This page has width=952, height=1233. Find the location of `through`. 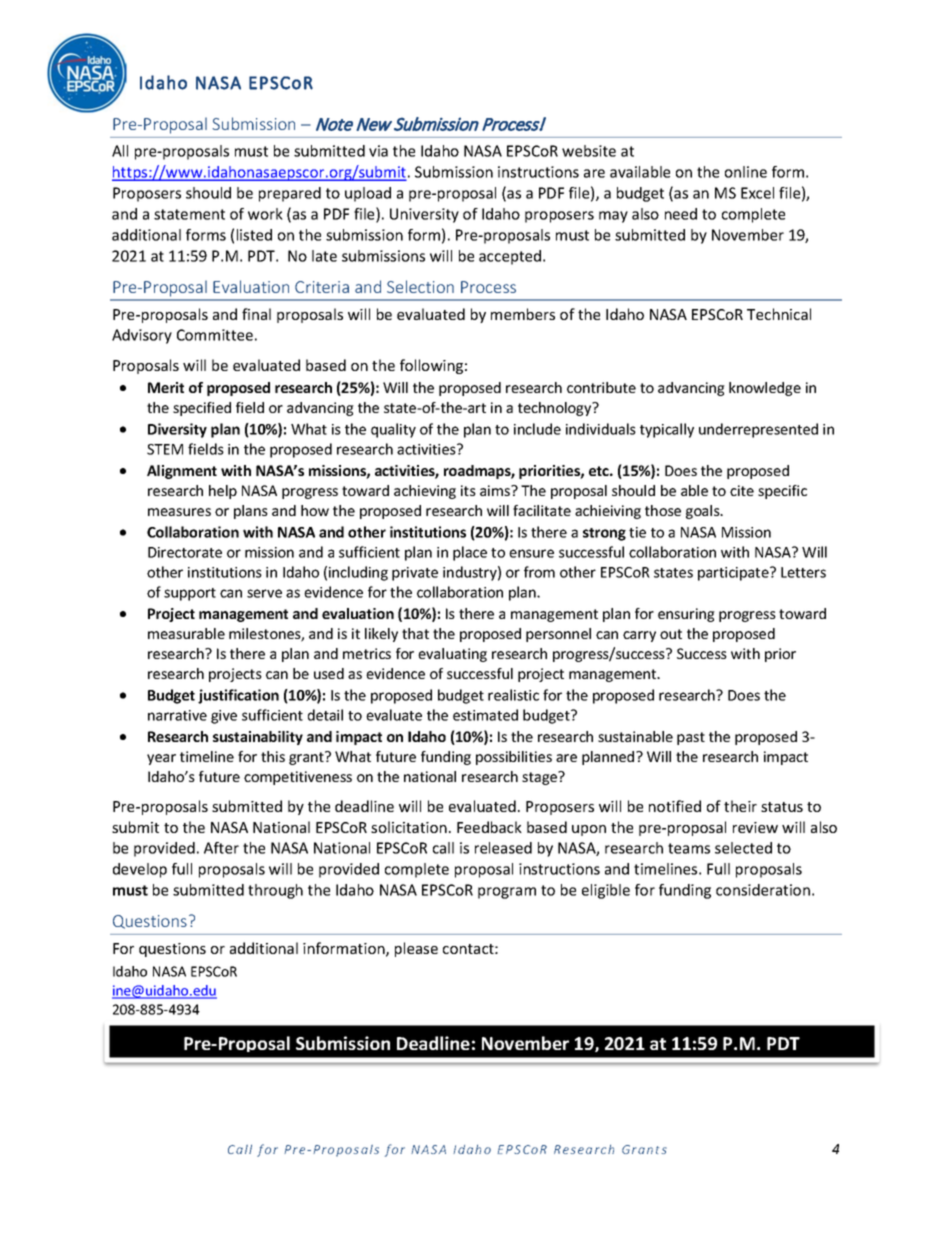

through is located at coordinates (275, 891).
